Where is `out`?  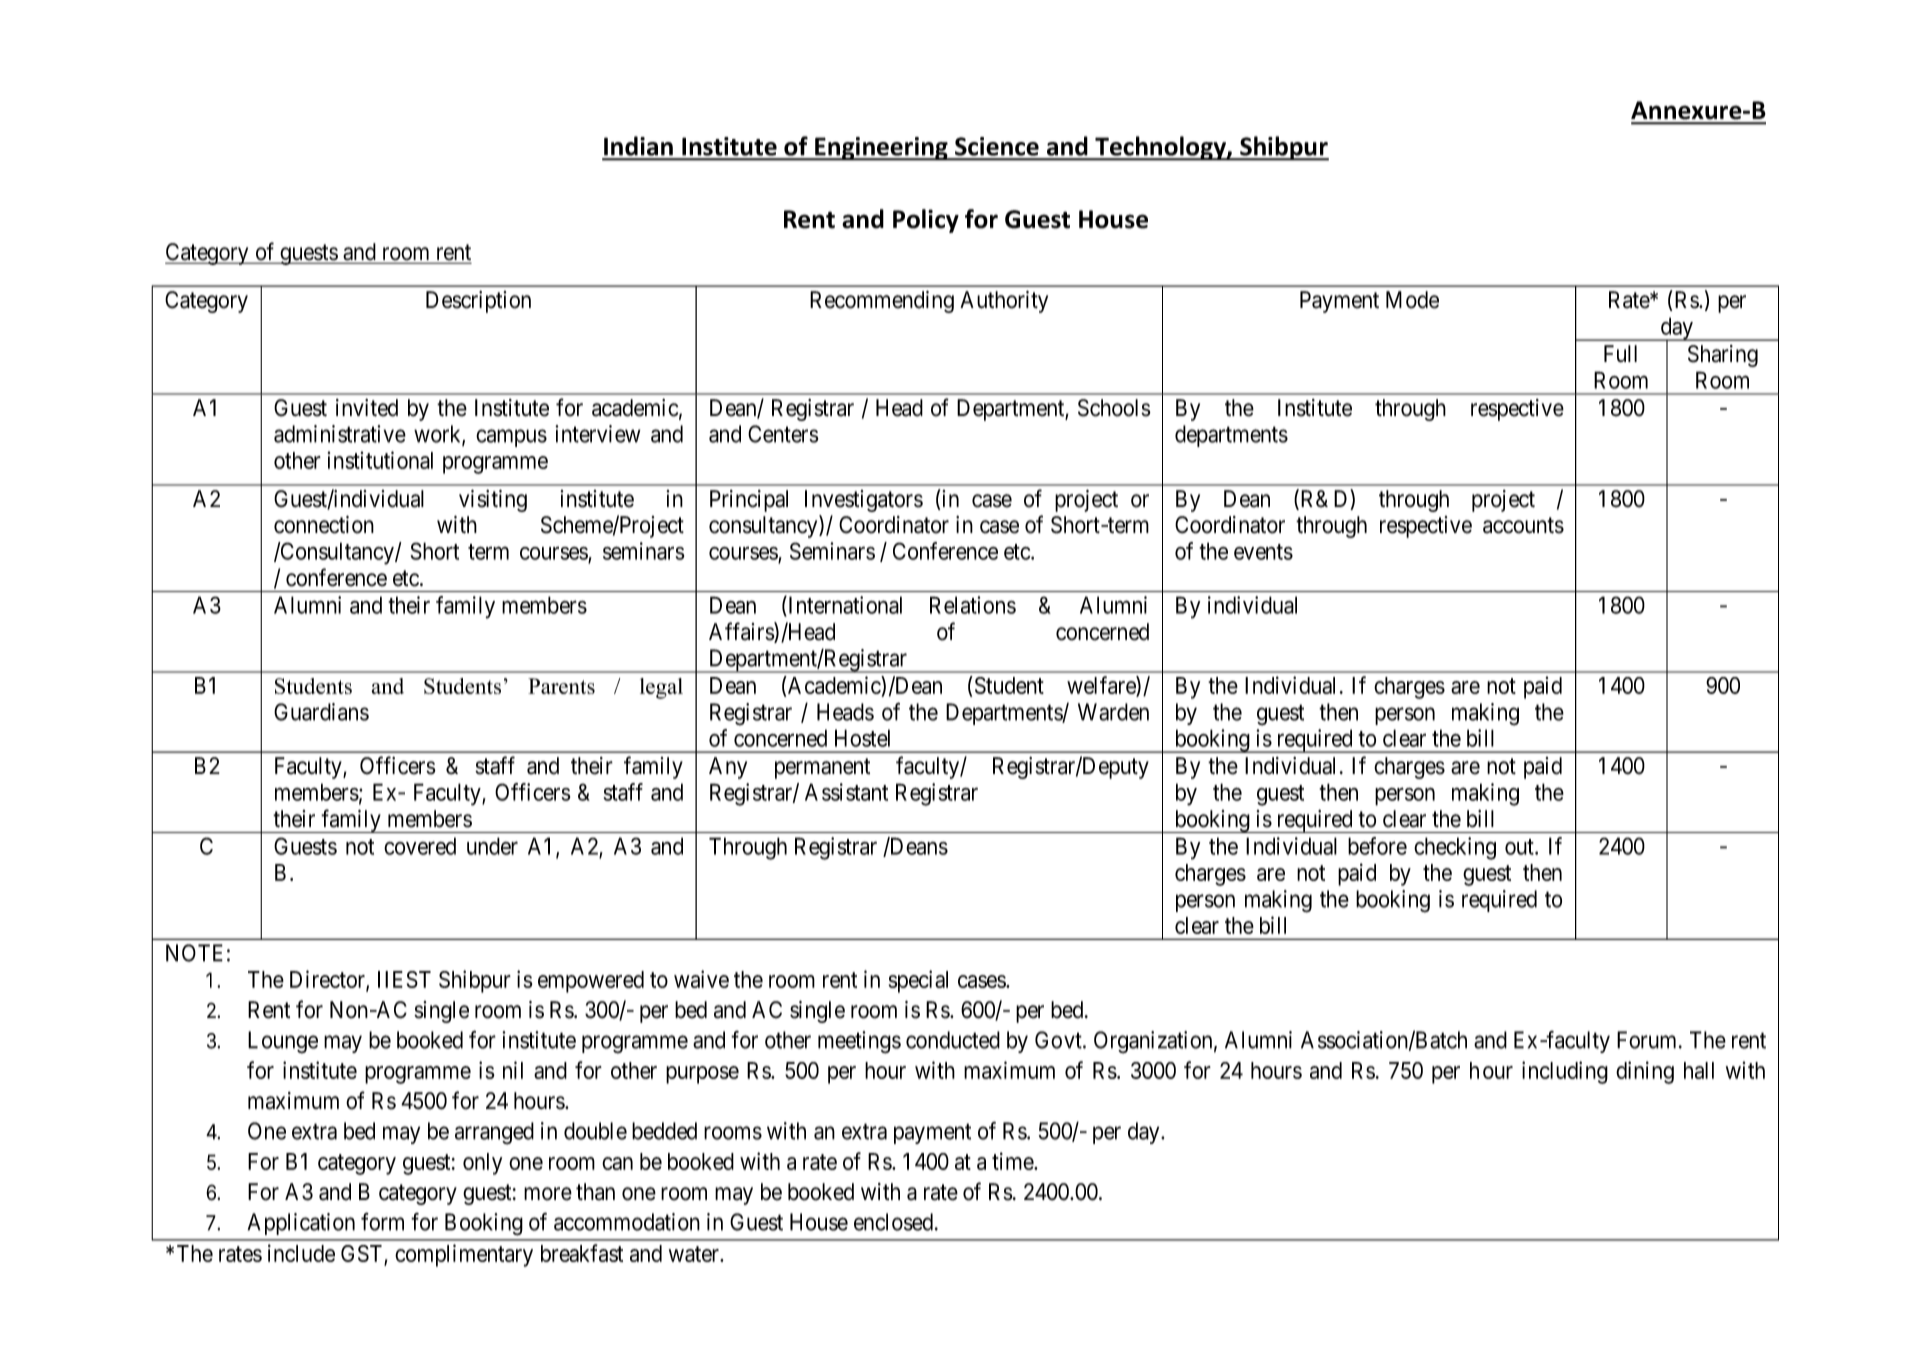
out is located at coordinates (1520, 847).
